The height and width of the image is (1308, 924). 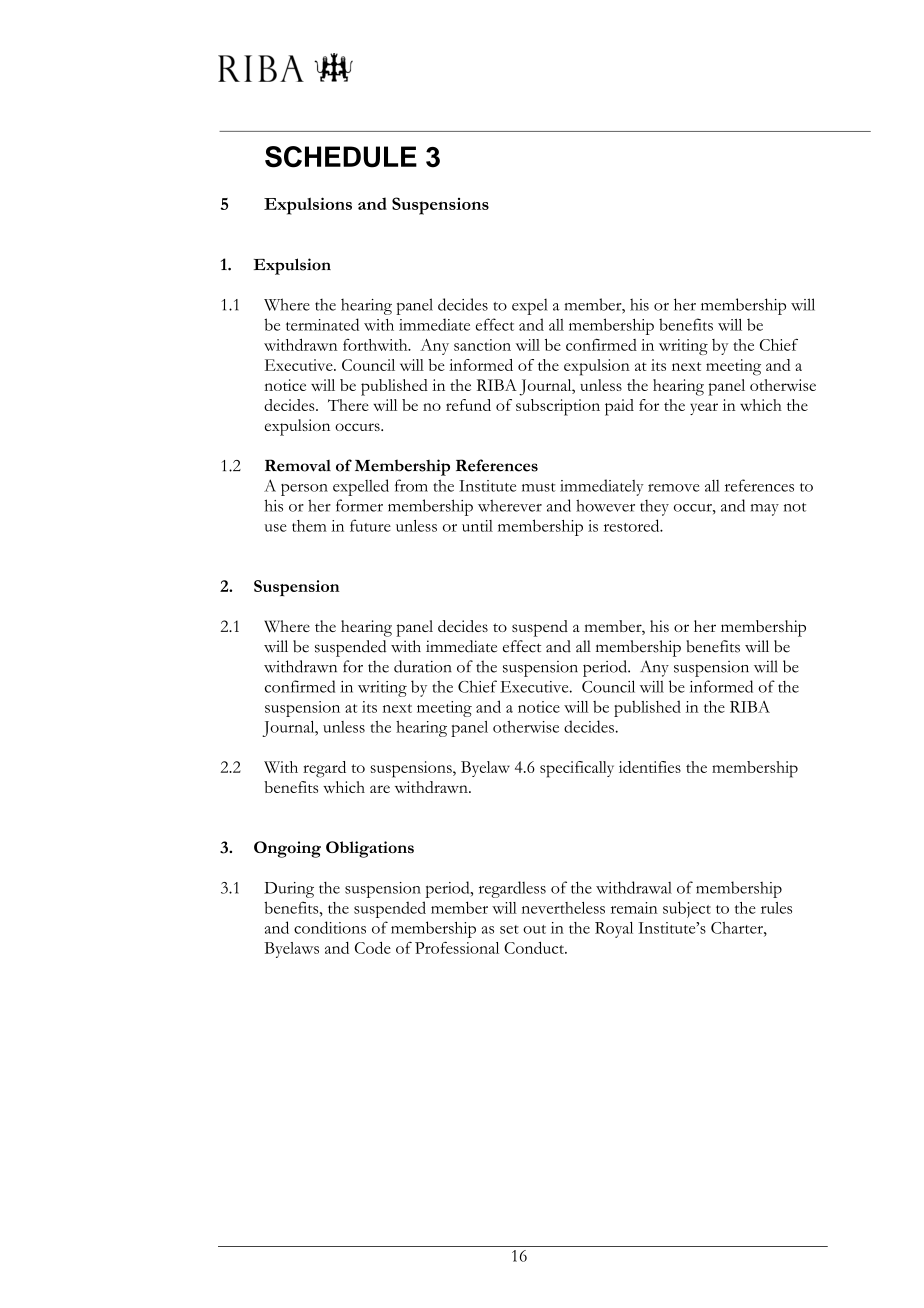 What do you see at coordinates (704, 409) in the image?
I see `year` at bounding box center [704, 409].
